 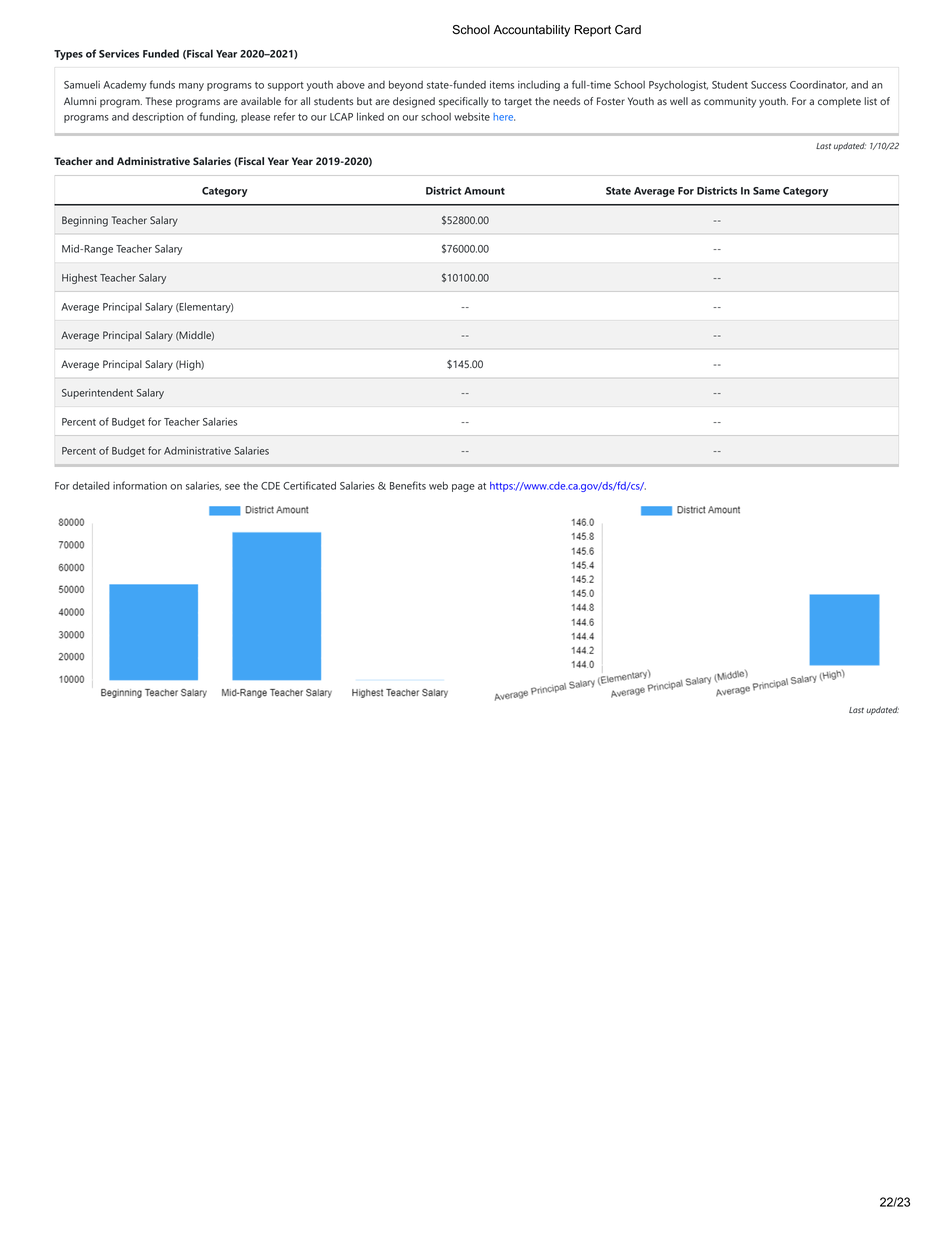 What do you see at coordinates (119, 53) in the screenshot?
I see `Services` at bounding box center [119, 53].
